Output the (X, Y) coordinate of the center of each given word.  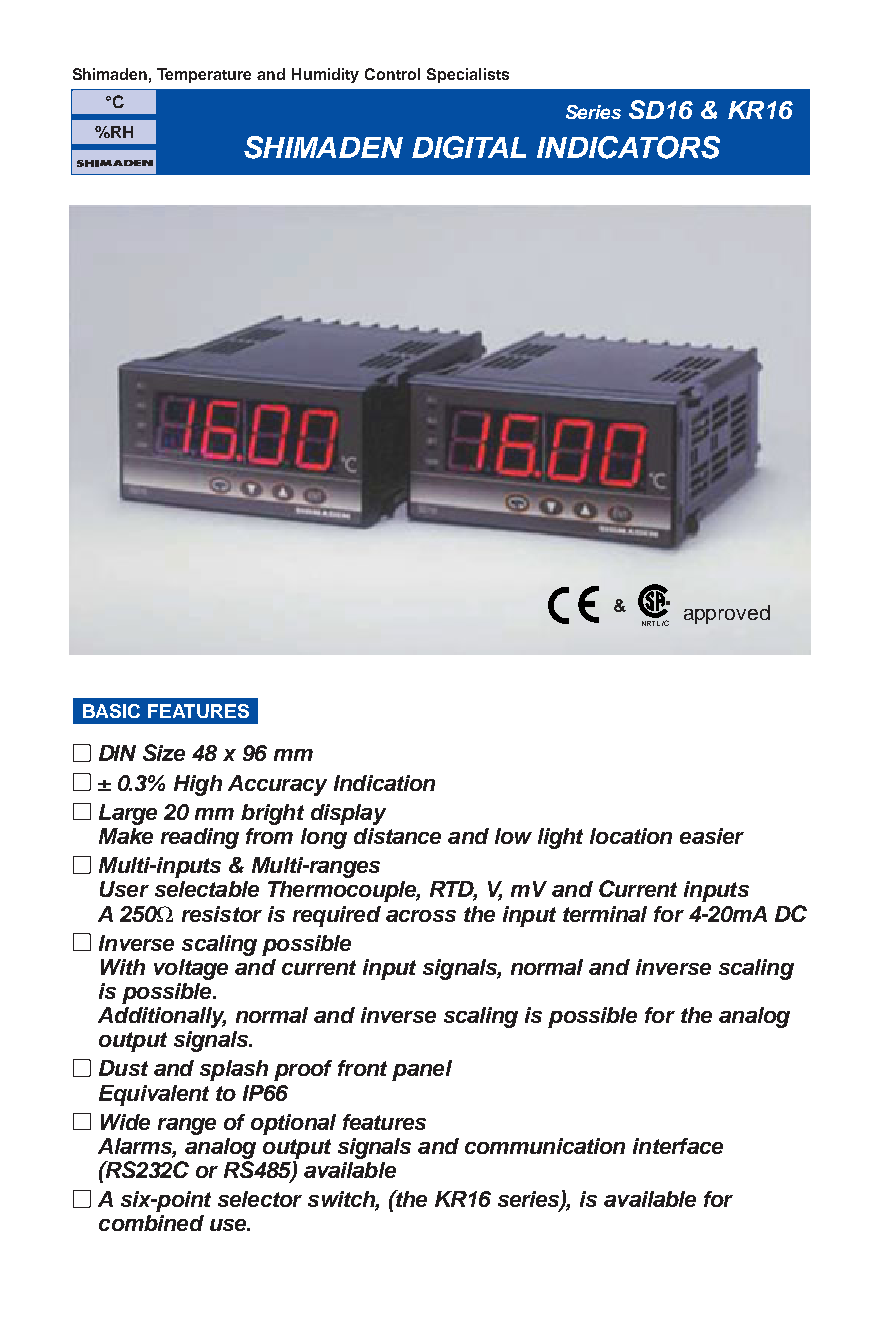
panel (422, 1070)
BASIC (111, 711)
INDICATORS (628, 147)
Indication (384, 783)
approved (727, 614)
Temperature (204, 75)
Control (392, 74)
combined (151, 1223)
